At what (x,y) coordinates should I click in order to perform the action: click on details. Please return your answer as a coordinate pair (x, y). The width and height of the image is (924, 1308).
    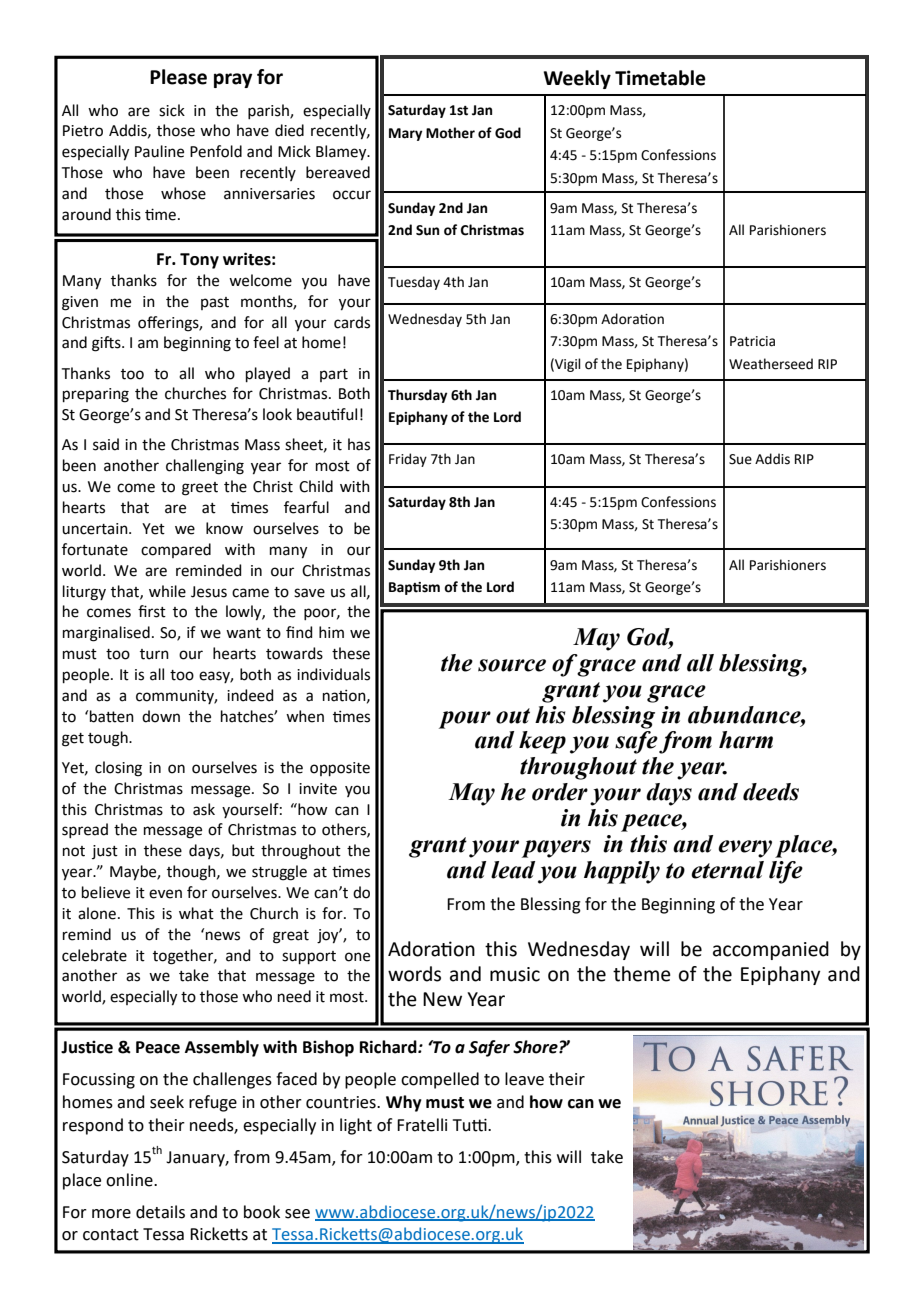
    Looking at the image, I should click on (160, 1212).
